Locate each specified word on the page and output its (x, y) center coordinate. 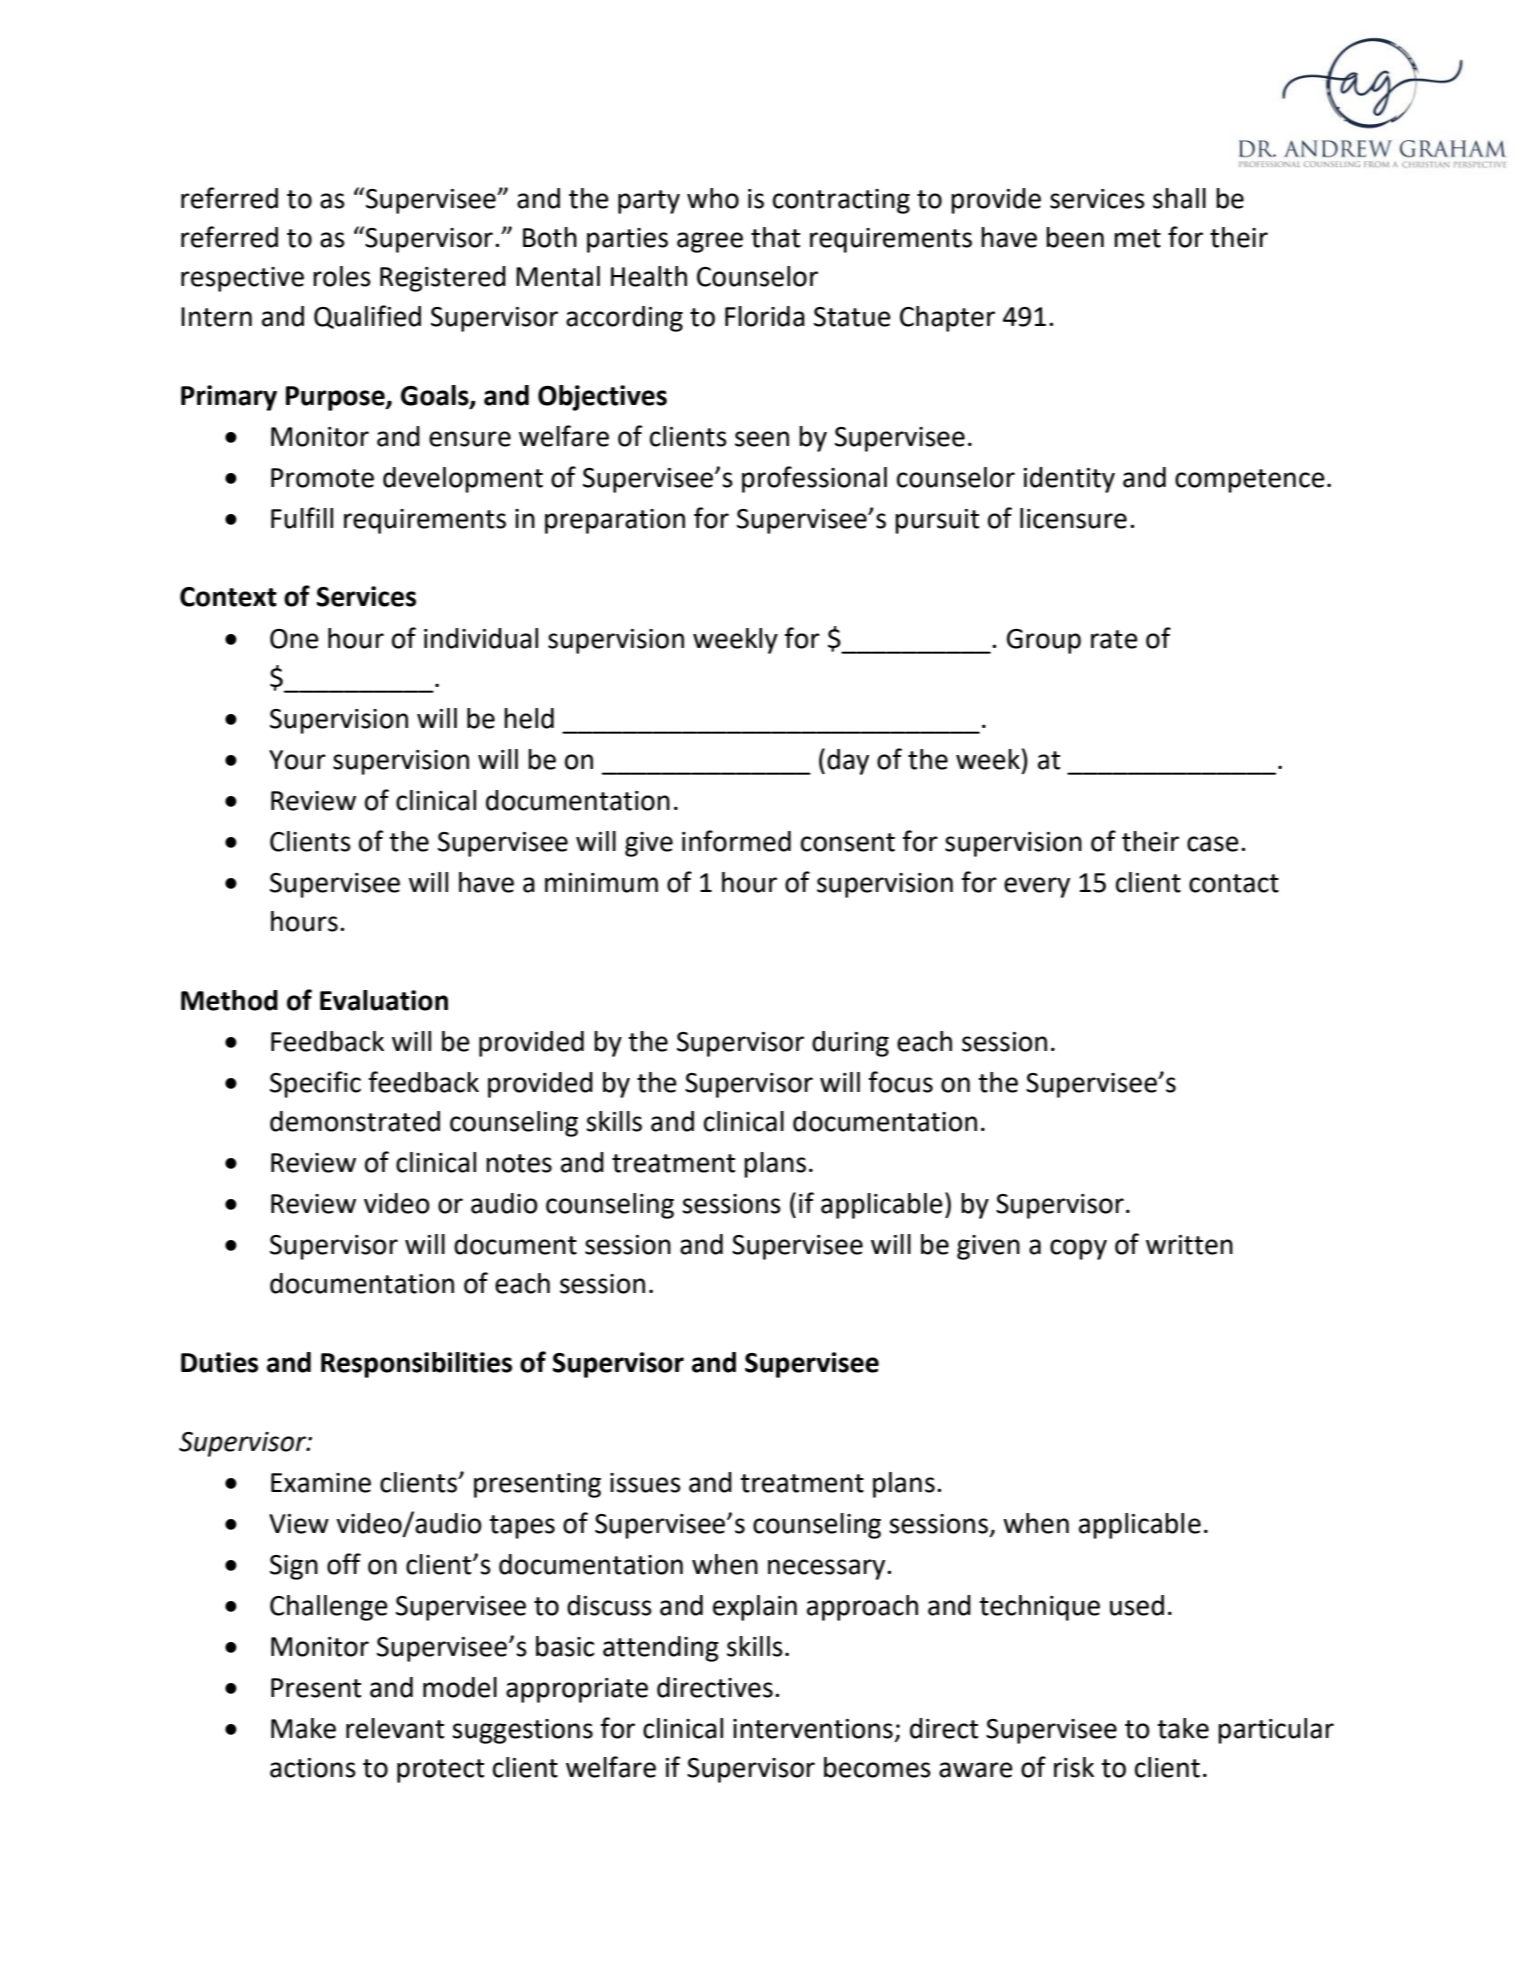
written (1189, 1245)
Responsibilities (416, 1365)
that (775, 237)
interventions (813, 1729)
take (1183, 1728)
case (1213, 844)
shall (1179, 198)
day (848, 762)
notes (519, 1163)
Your (297, 760)
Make (303, 1728)
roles (342, 276)
